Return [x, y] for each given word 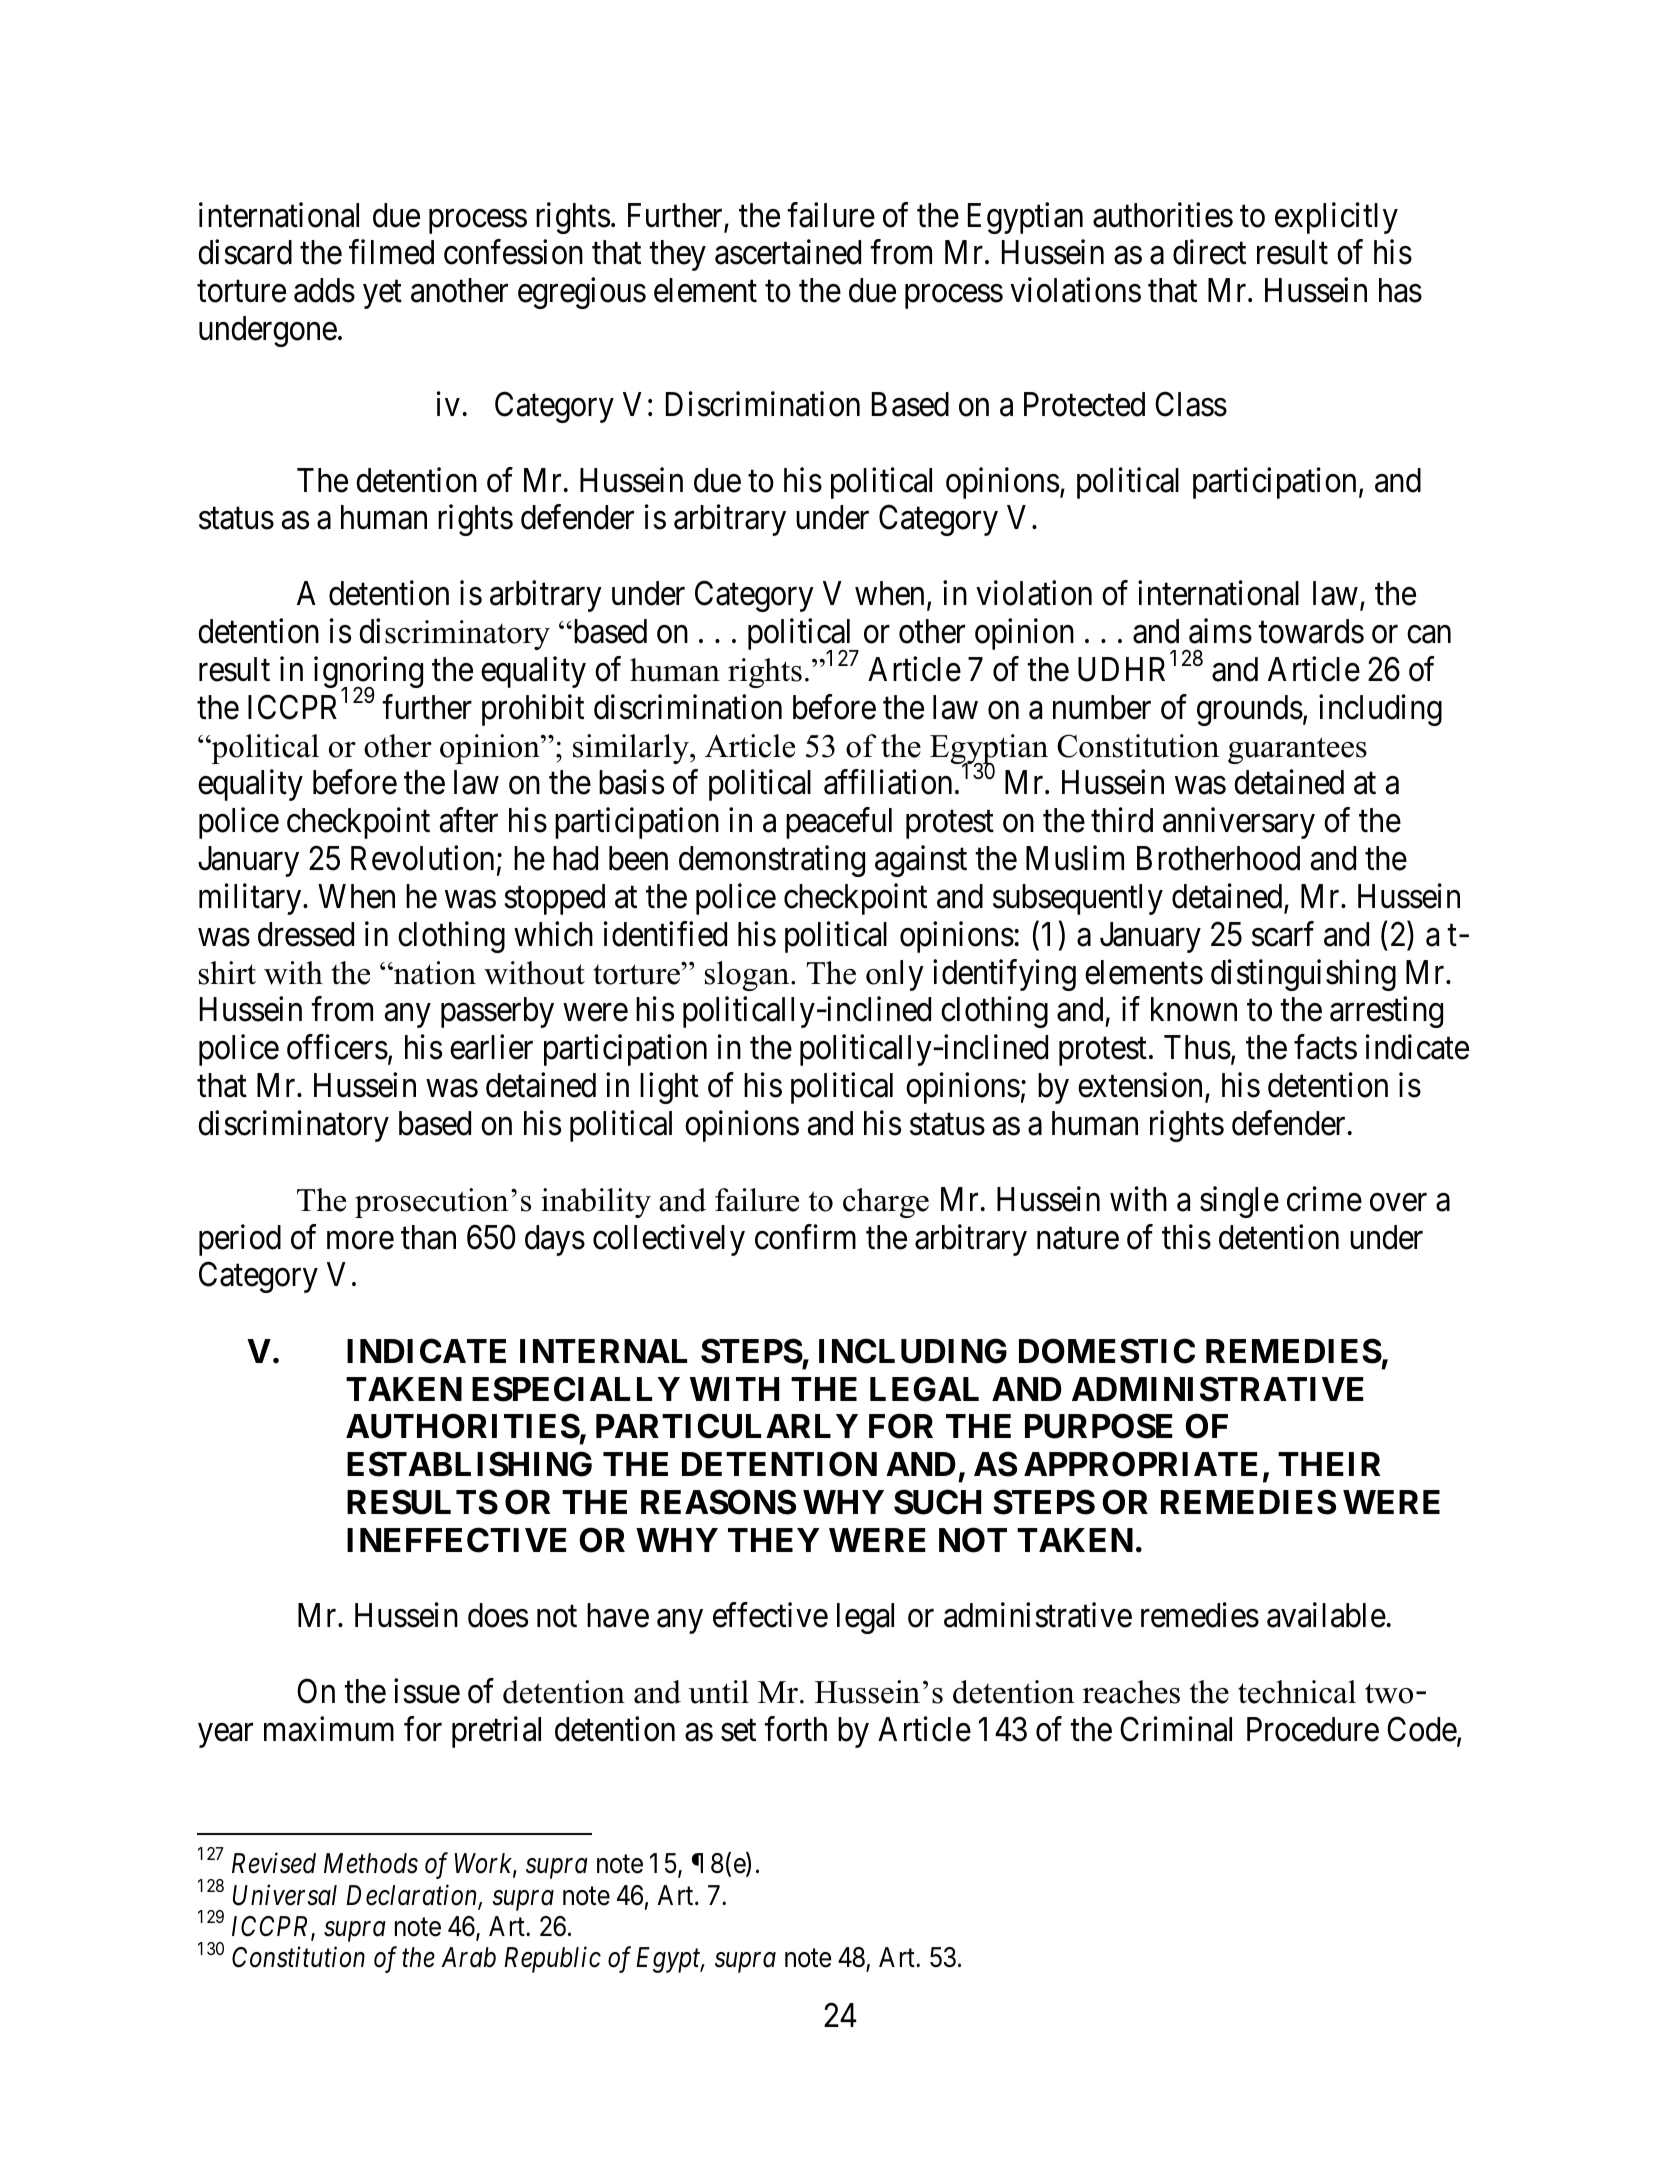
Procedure [1313, 1729]
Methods [371, 1863]
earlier [491, 1047]
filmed [391, 252]
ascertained [788, 252]
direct [1209, 252]
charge [886, 1203]
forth [795, 1729]
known [1194, 1009]
